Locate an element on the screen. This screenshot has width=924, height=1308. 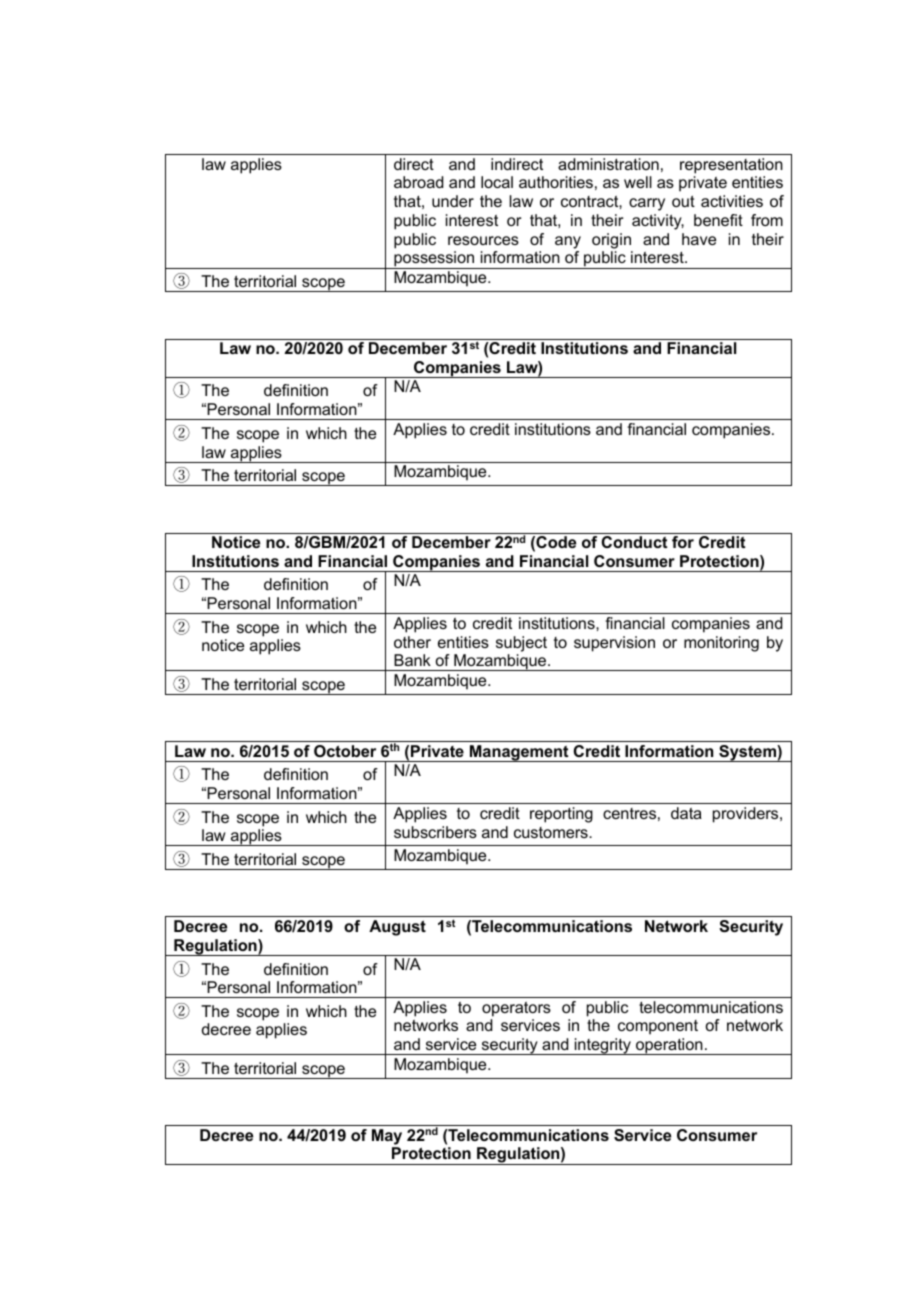
providers is located at coordinates (747, 815).
